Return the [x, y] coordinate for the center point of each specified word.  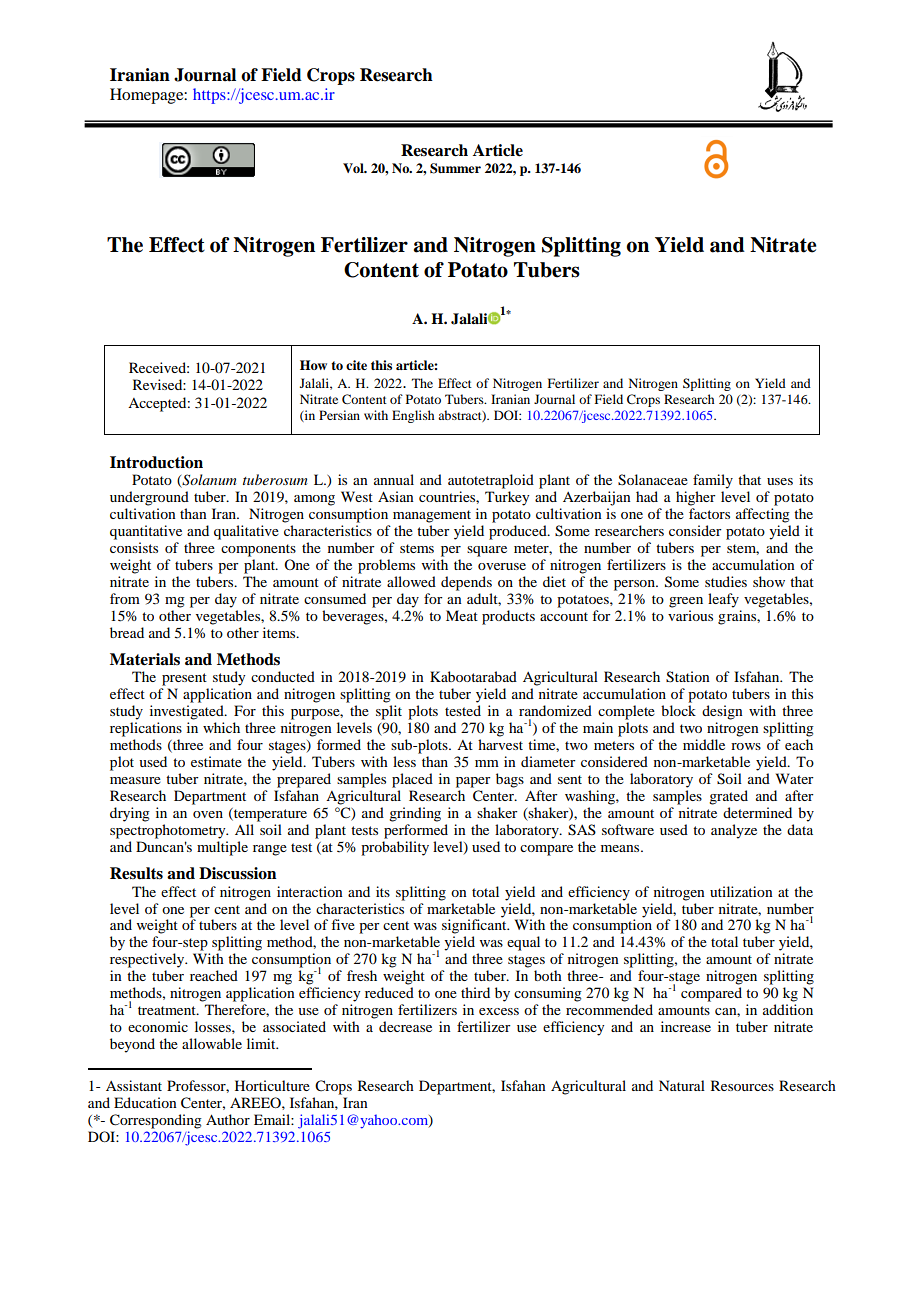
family [713, 481]
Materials [145, 659]
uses [780, 481]
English [413, 416]
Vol [354, 168]
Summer [455, 168]
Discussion [238, 873]
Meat [462, 615]
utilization [741, 891]
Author [228, 1119]
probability [395, 848]
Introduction [156, 462]
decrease [405, 1026]
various [690, 615]
